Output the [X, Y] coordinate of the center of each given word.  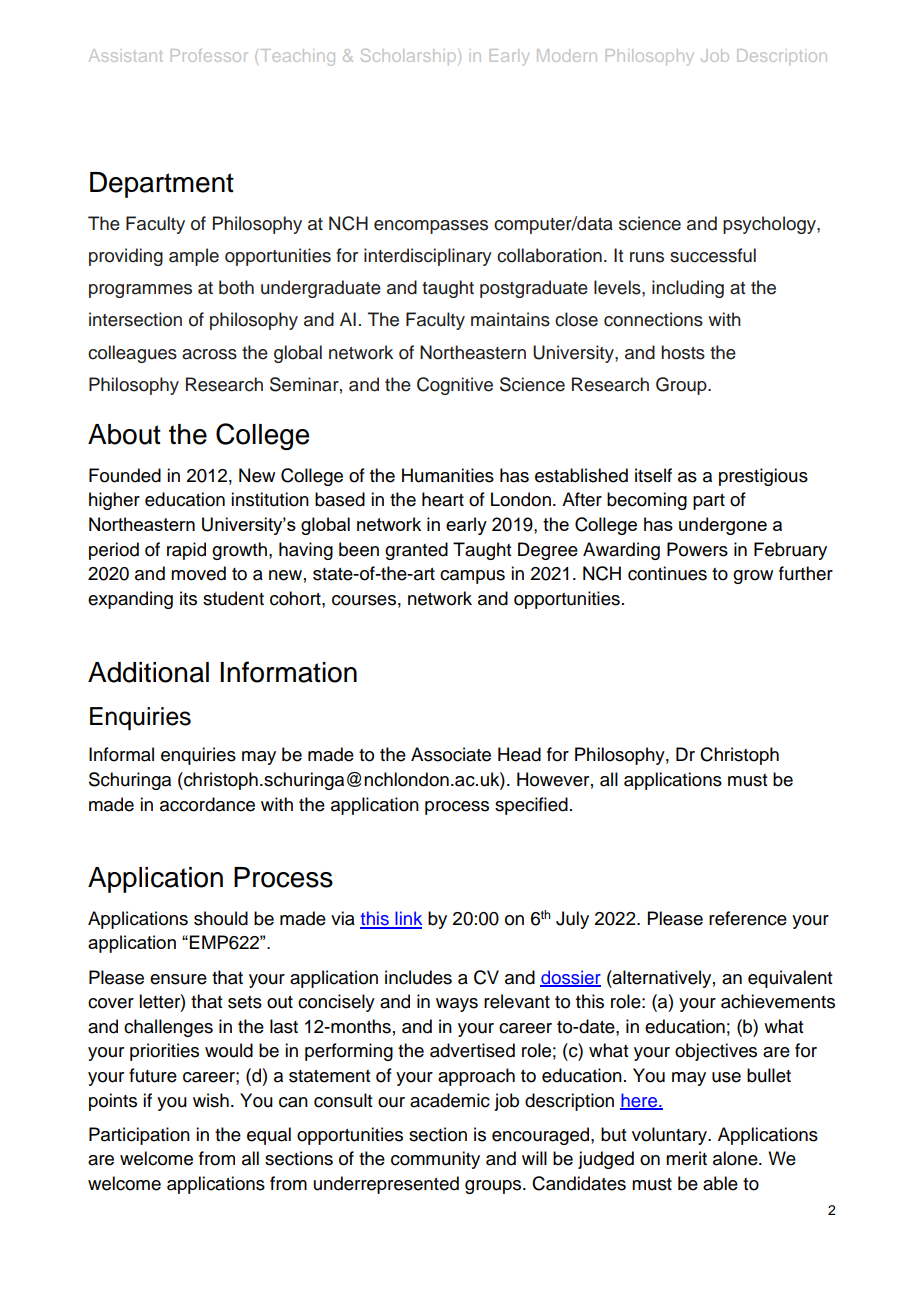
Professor [209, 55]
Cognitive [455, 386]
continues [667, 573]
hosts [683, 352]
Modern [567, 55]
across [209, 354]
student [233, 598]
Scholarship [408, 57]
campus [472, 577]
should [221, 918]
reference [748, 918]
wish [211, 1100]
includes [418, 977]
